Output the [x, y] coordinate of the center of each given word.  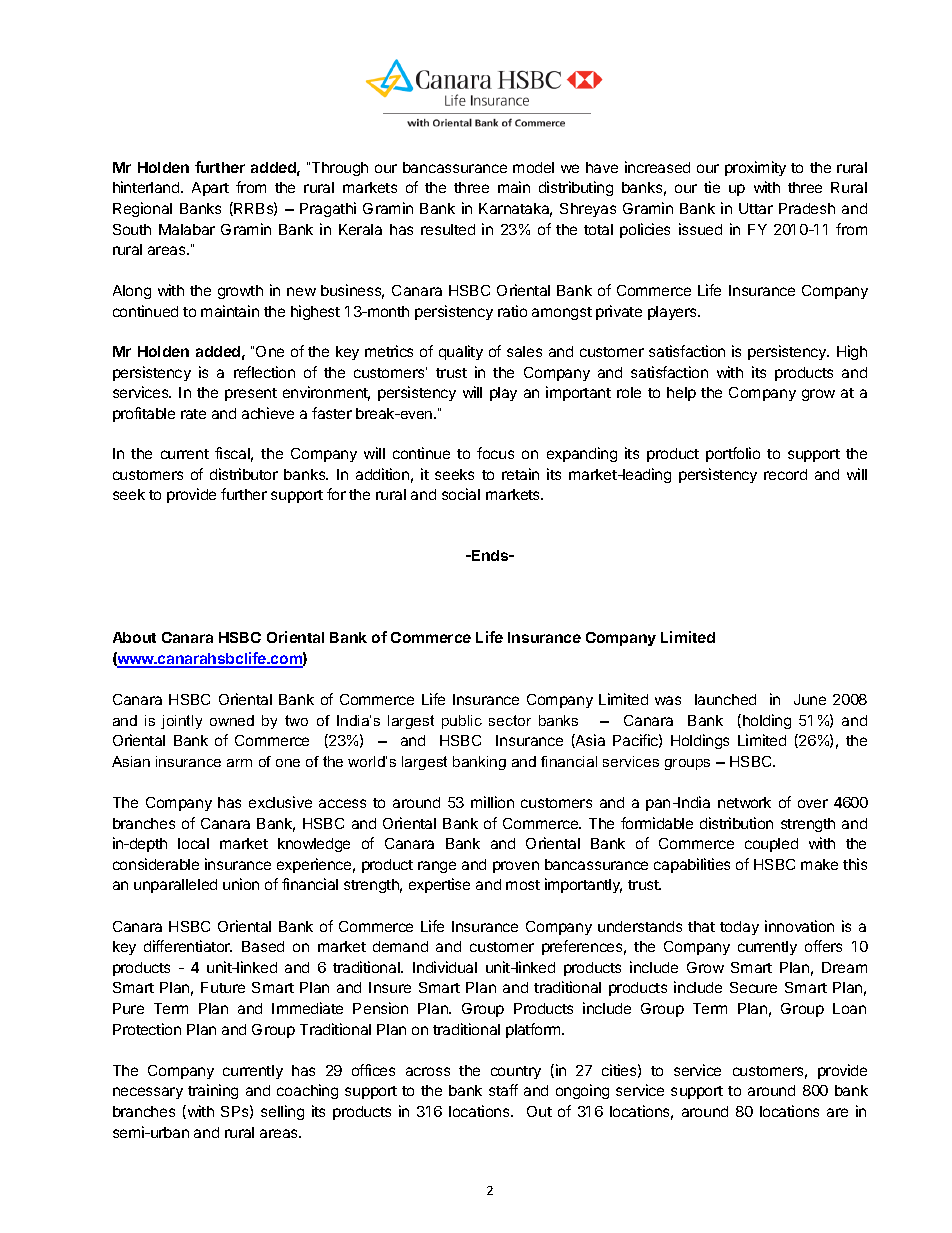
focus [495, 453]
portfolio [733, 454]
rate [193, 414]
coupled [771, 845]
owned [232, 720]
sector [510, 720]
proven [516, 867]
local [193, 843]
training [213, 1091]
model [533, 167]
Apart [210, 189]
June [810, 699]
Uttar [756, 208]
